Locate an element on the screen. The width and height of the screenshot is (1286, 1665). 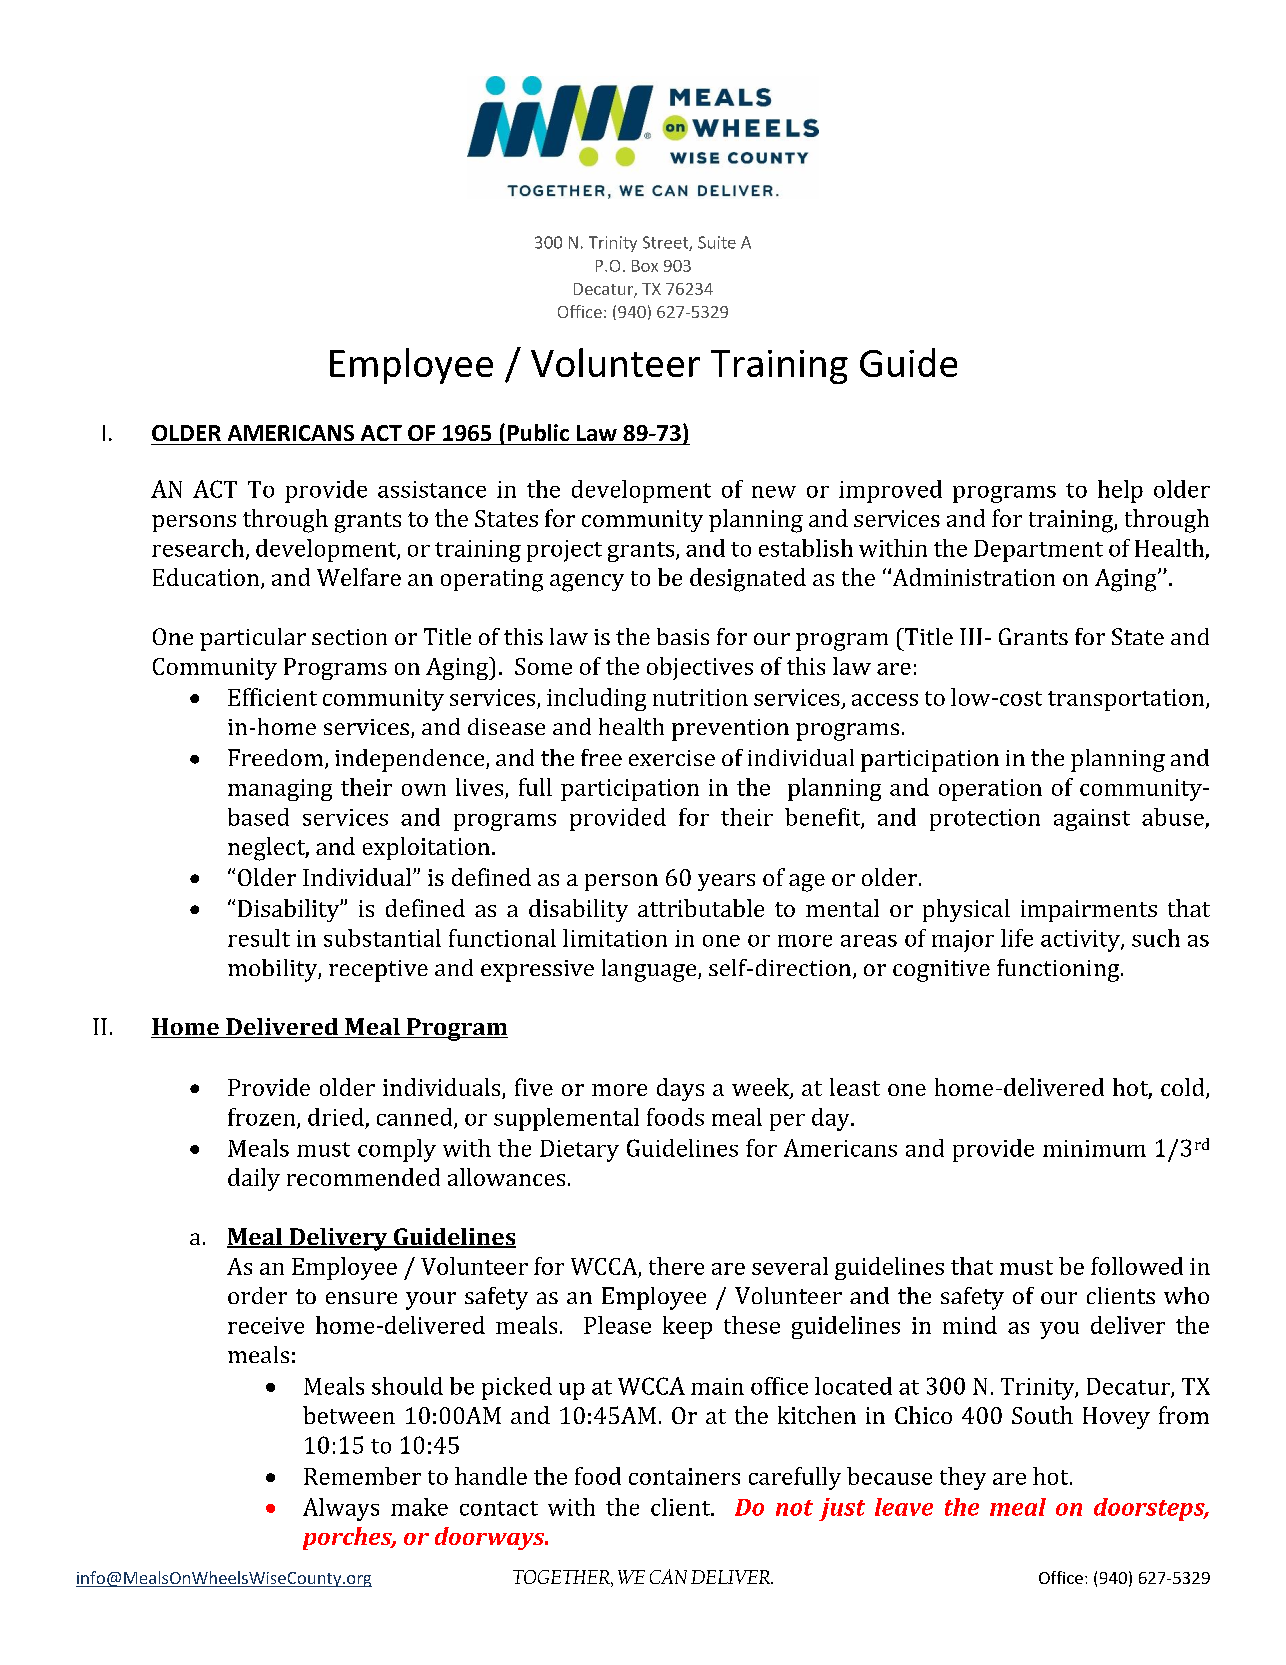
assistance is located at coordinates (432, 489).
